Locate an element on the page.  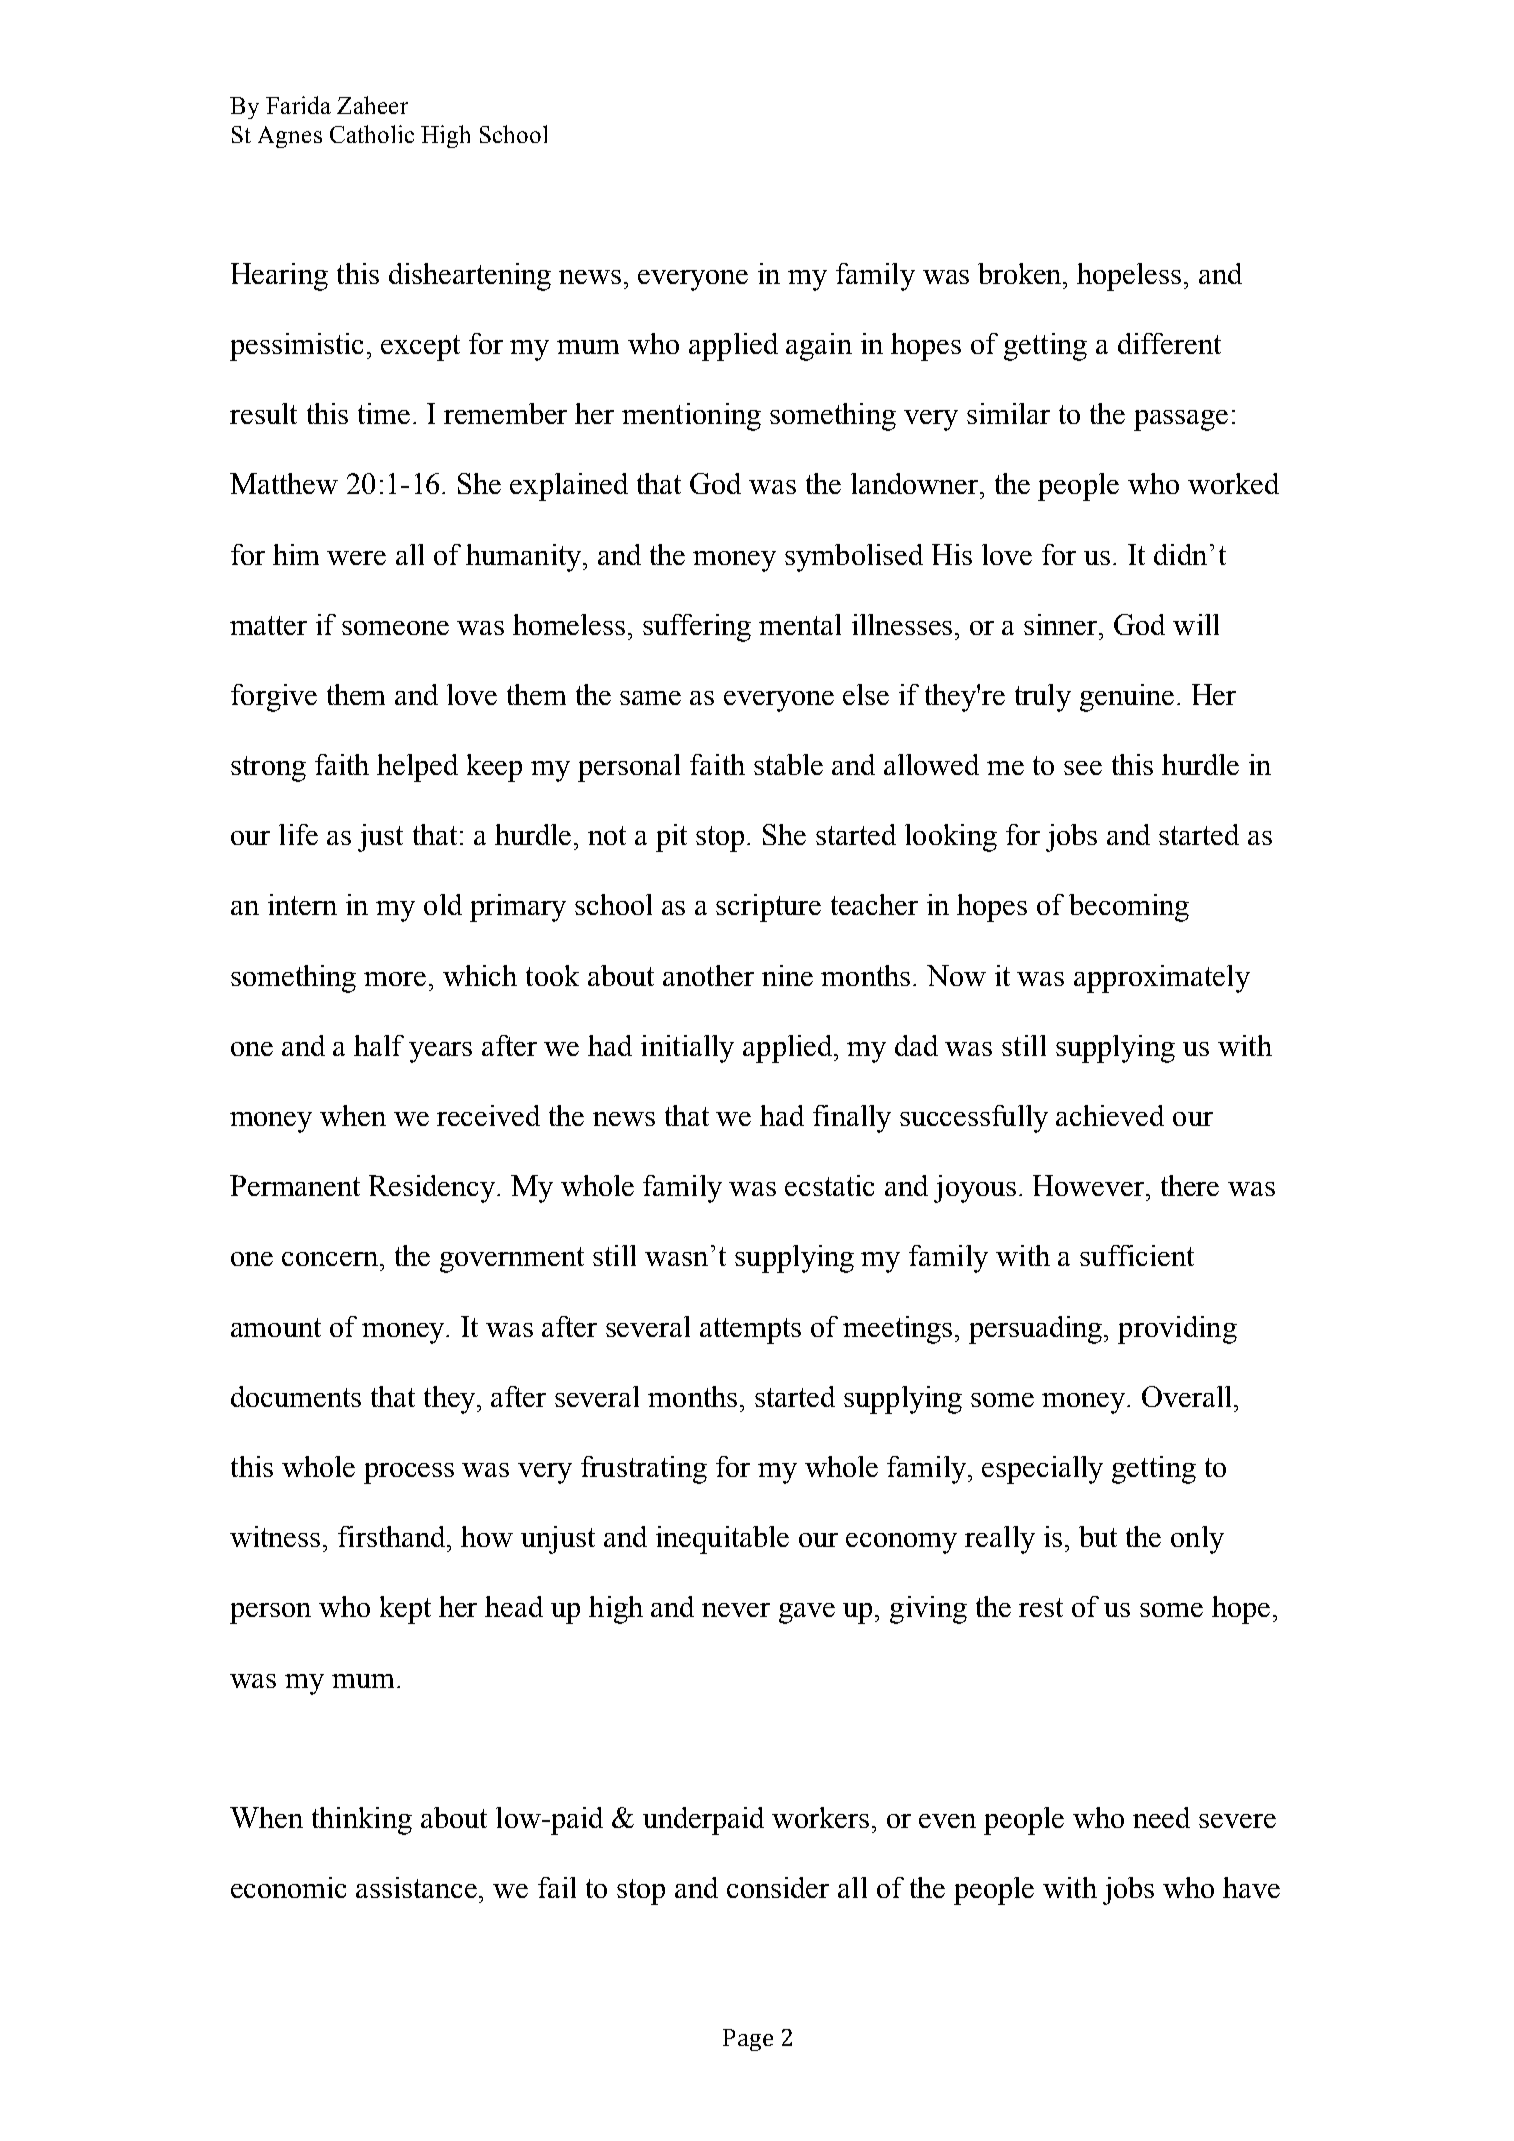
broken is located at coordinates (1021, 273).
